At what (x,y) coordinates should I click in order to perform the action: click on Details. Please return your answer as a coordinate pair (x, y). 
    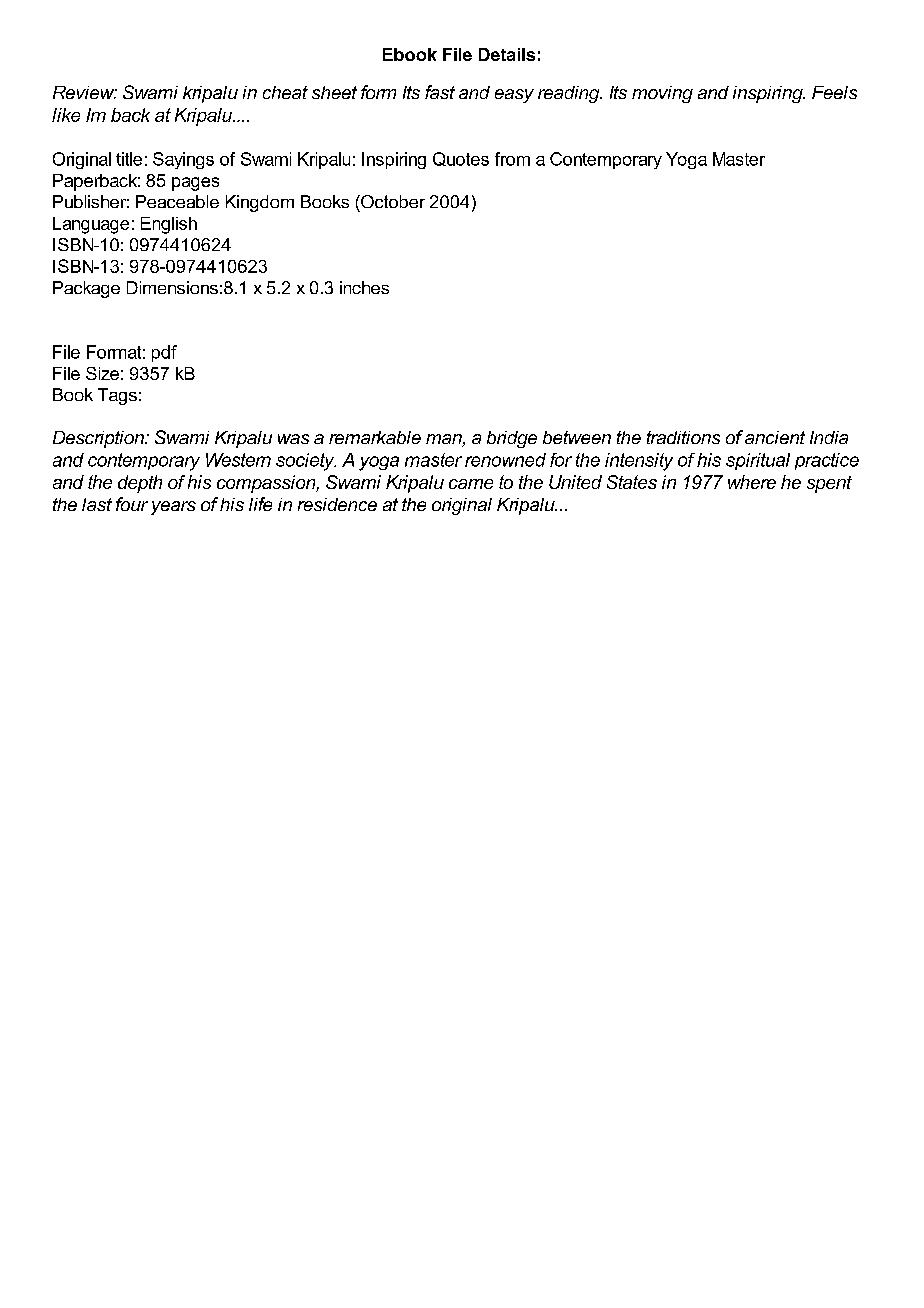
    Looking at the image, I should click on (507, 54).
